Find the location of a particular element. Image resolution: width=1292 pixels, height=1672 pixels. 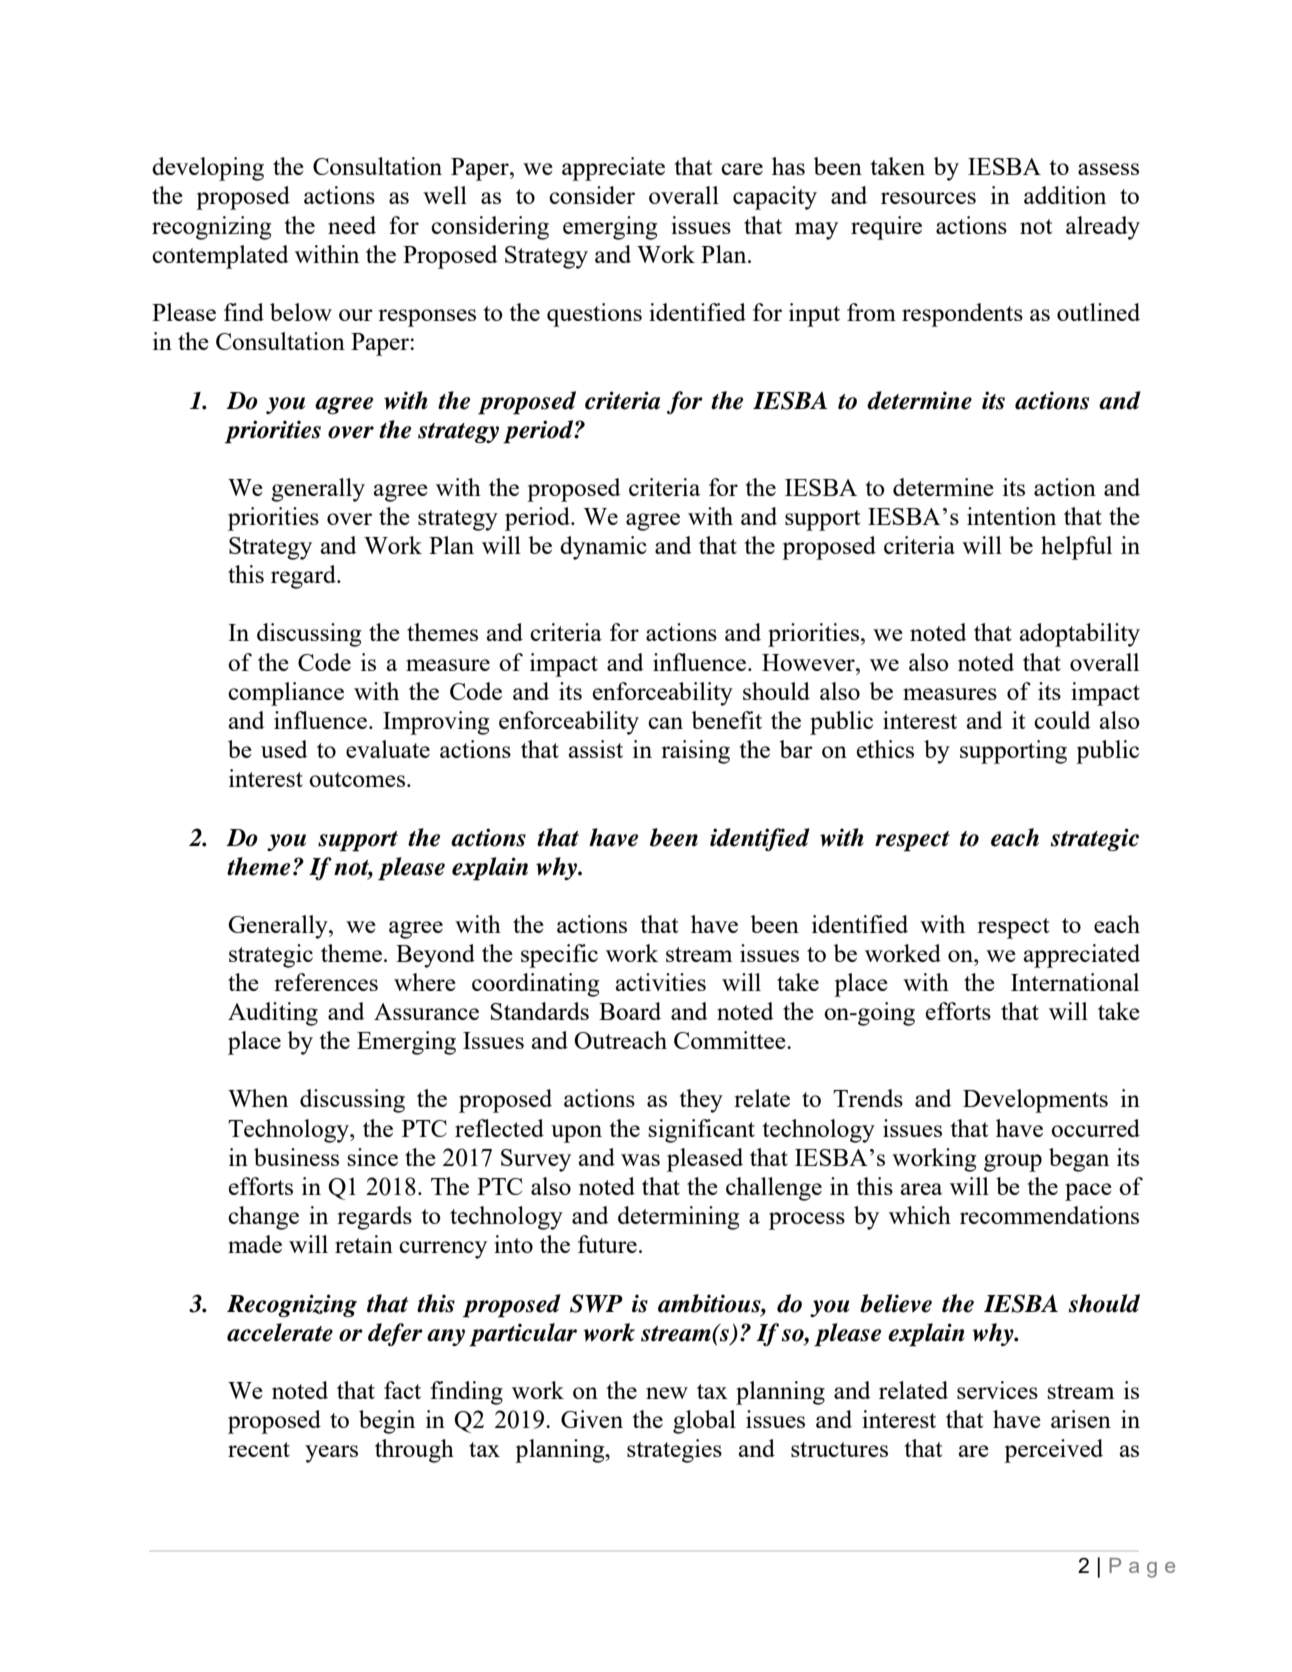

care is located at coordinates (742, 169).
